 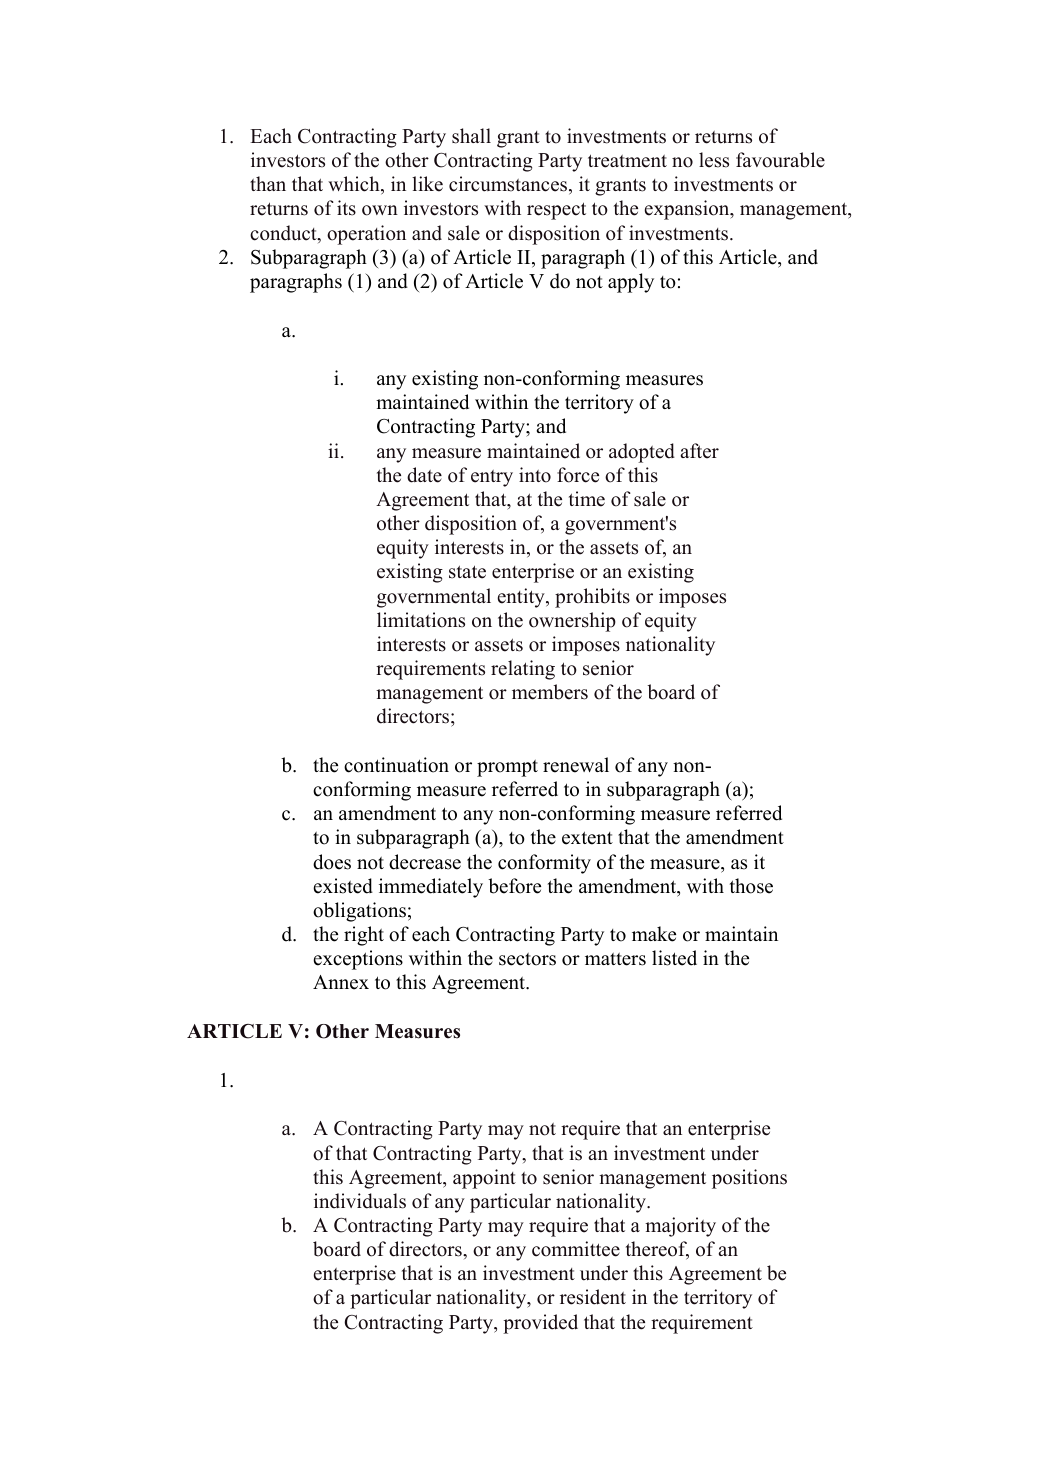 I want to click on those, so click(x=751, y=886).
